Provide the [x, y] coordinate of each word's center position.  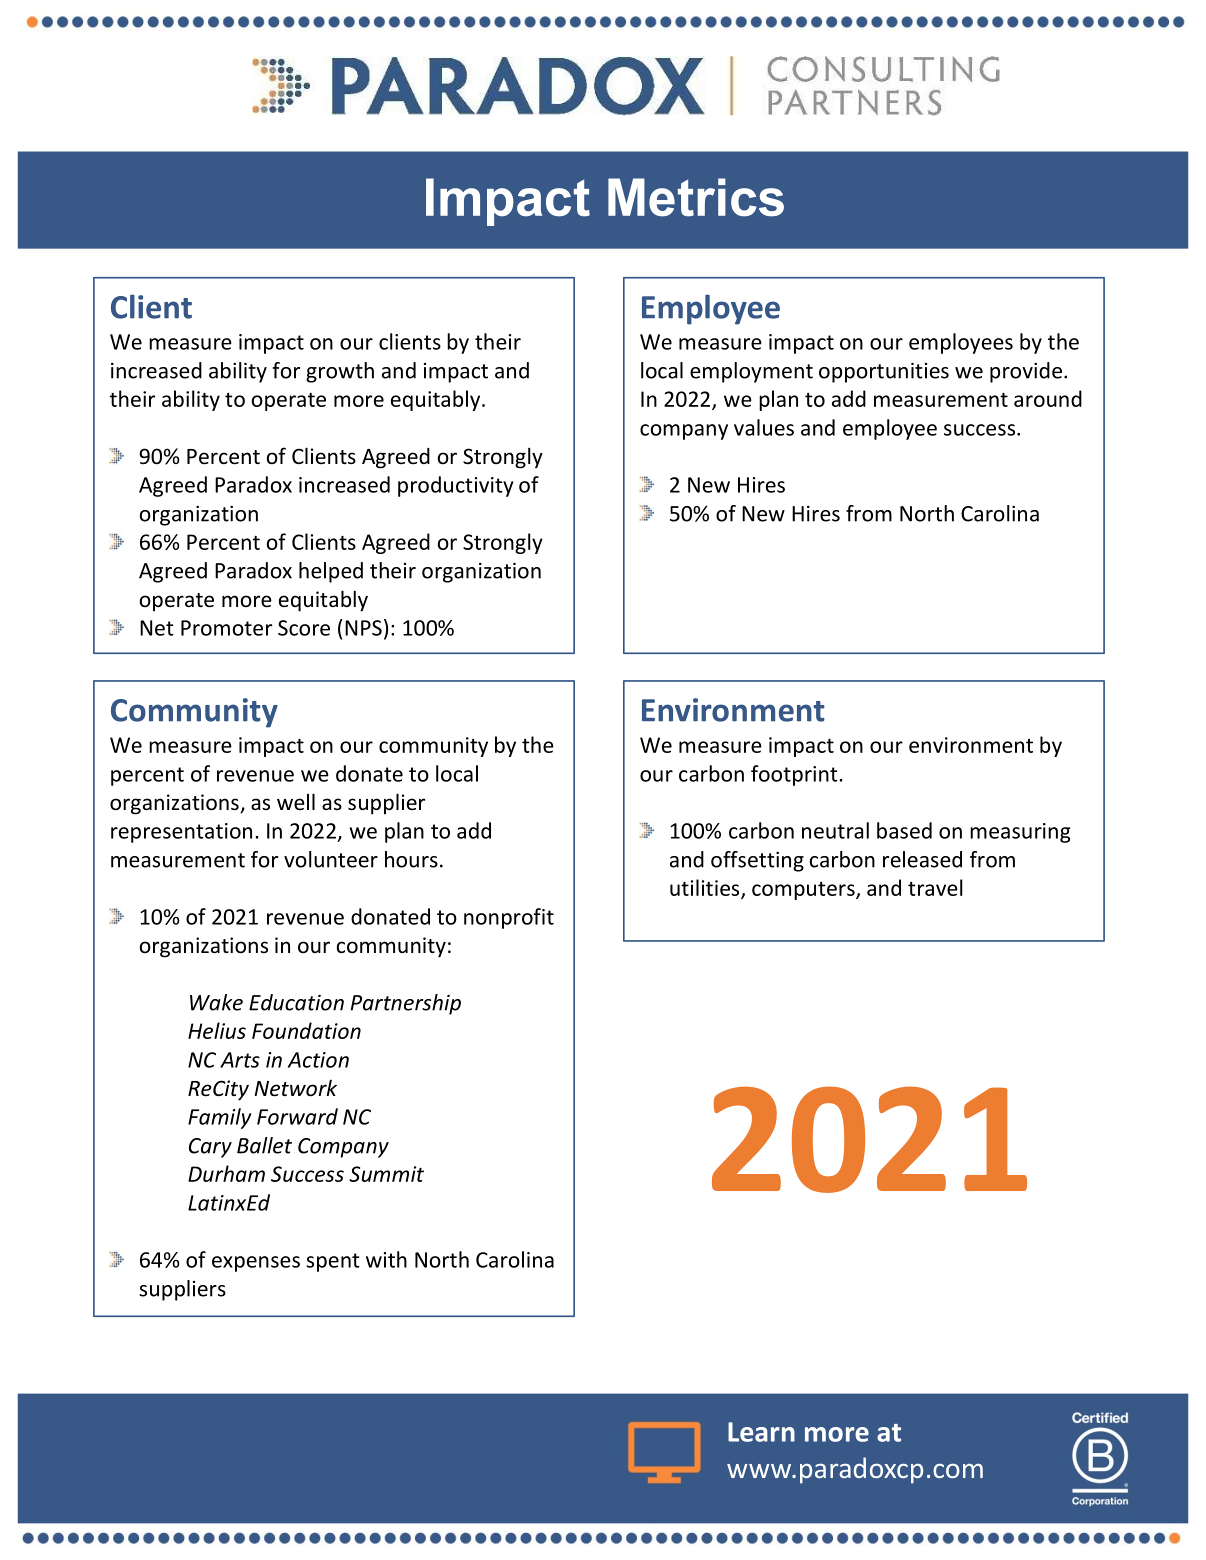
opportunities [884, 373]
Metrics [696, 197]
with [386, 1259]
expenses [256, 1264]
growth [340, 372]
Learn [761, 1432]
